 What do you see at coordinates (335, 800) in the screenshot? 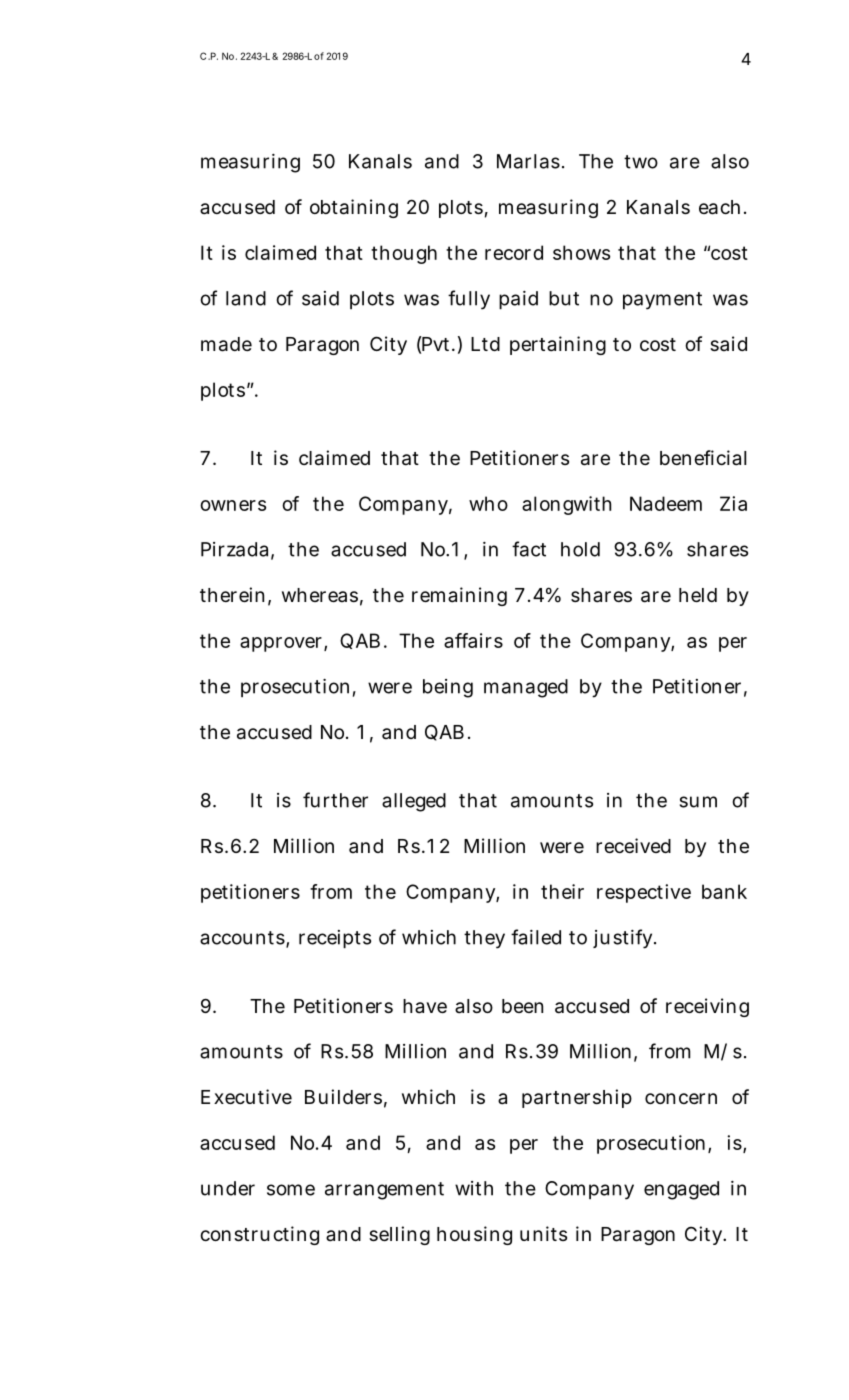
I see `further` at bounding box center [335, 800].
